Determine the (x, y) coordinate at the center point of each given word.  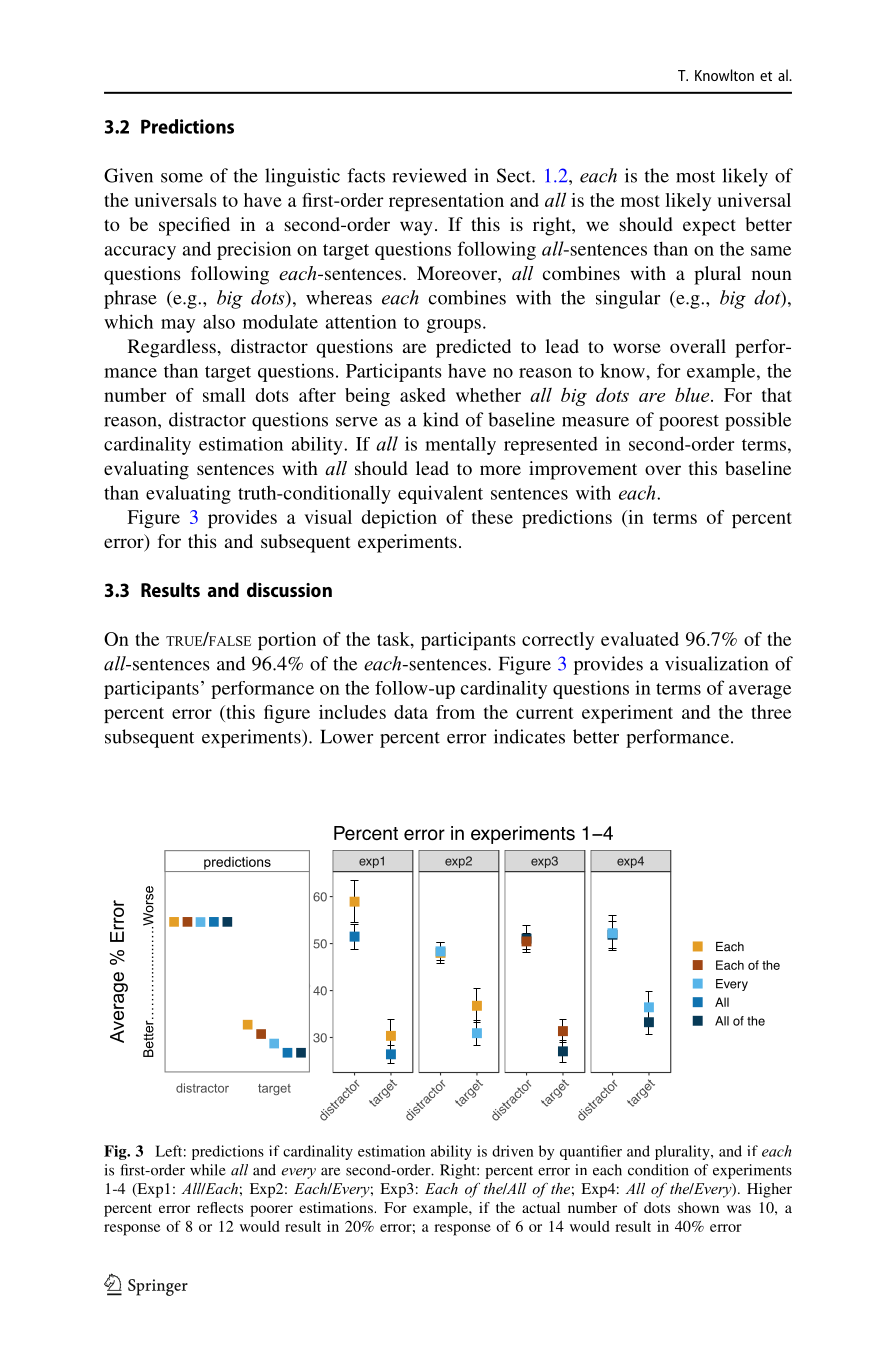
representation (446, 202)
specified (194, 226)
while (208, 1170)
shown (698, 1207)
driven (513, 1151)
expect (709, 227)
